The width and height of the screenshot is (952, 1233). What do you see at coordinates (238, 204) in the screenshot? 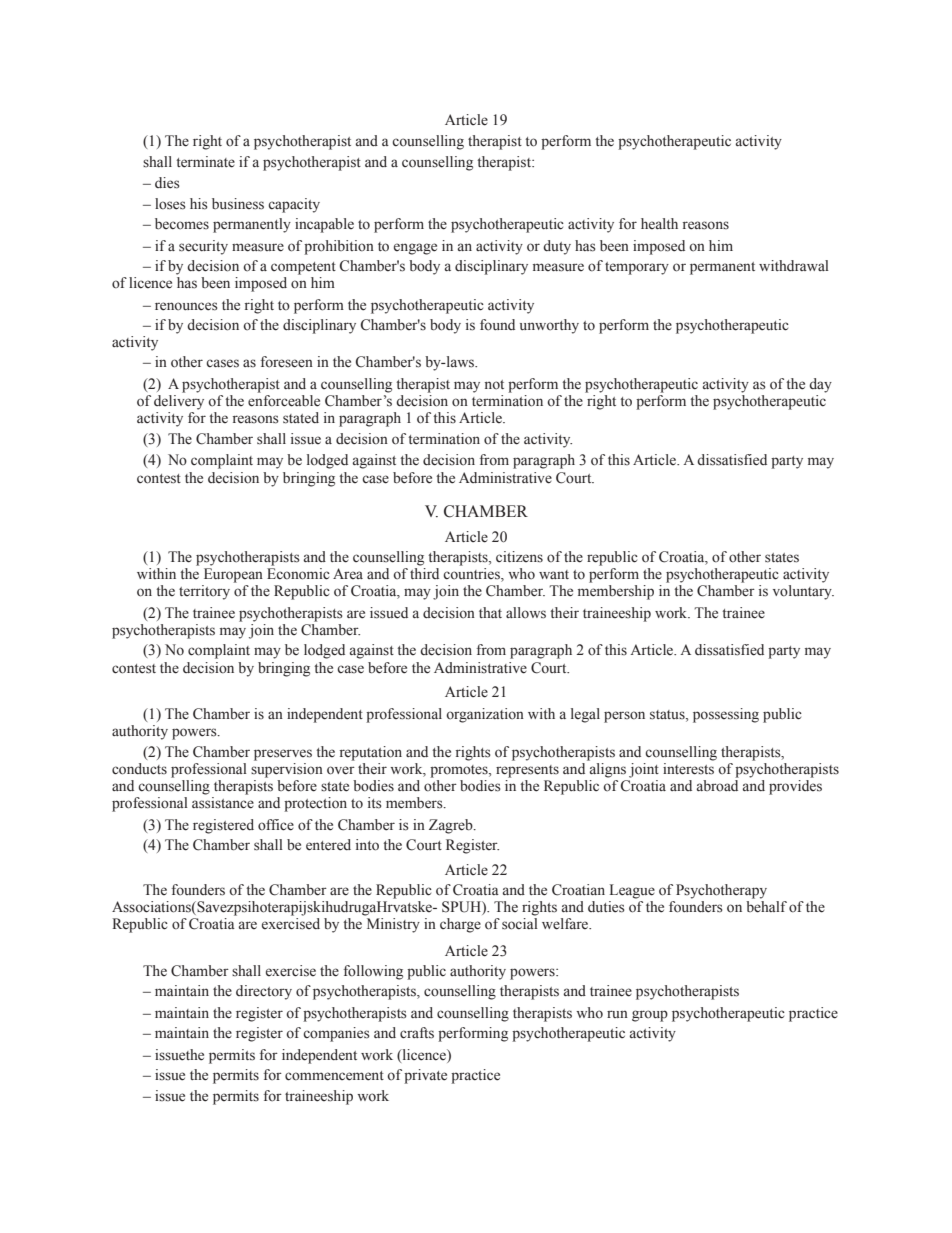
I see `business` at bounding box center [238, 204].
